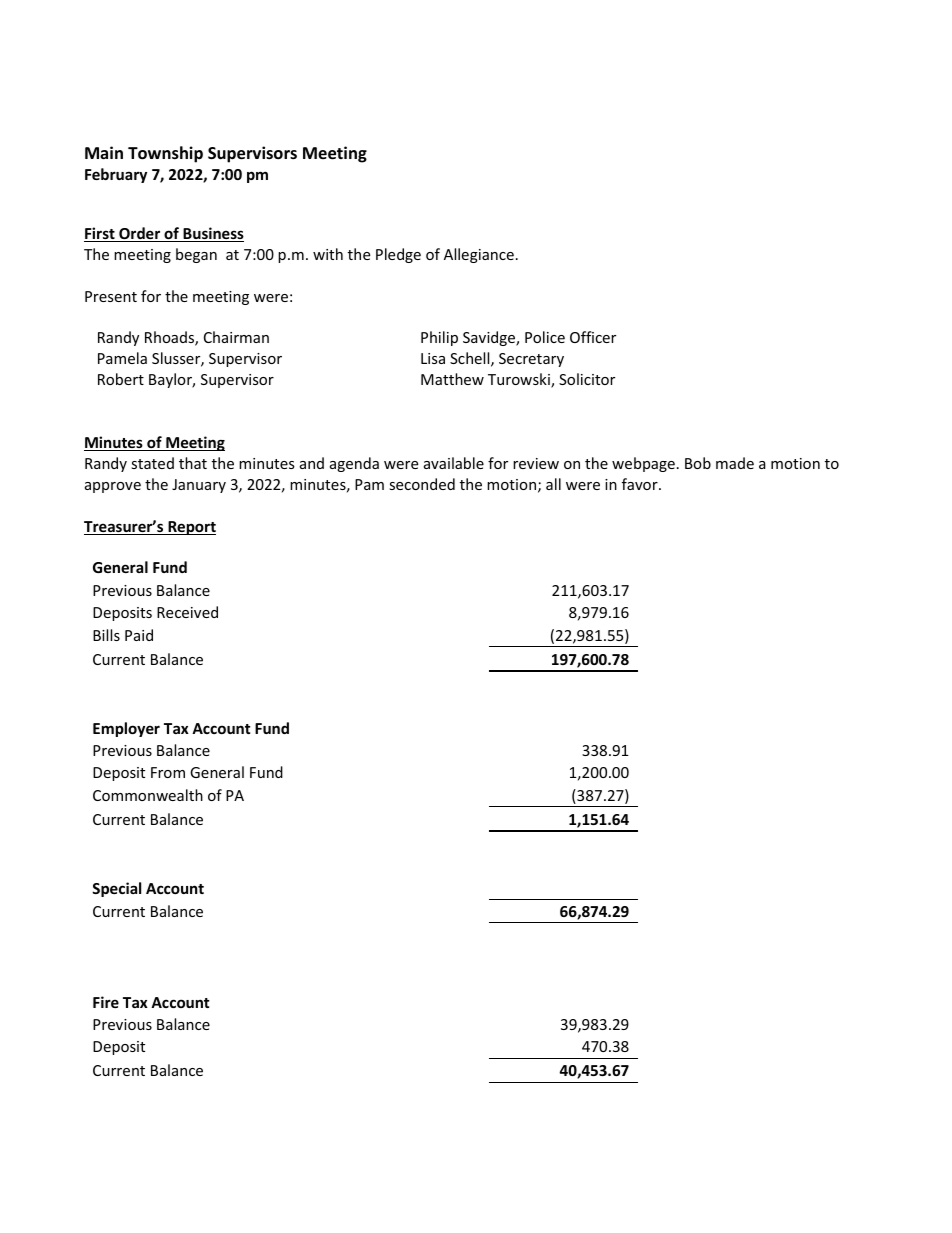 The image size is (952, 1233). Describe the element at coordinates (165, 154) in the screenshot. I see `Township` at that location.
